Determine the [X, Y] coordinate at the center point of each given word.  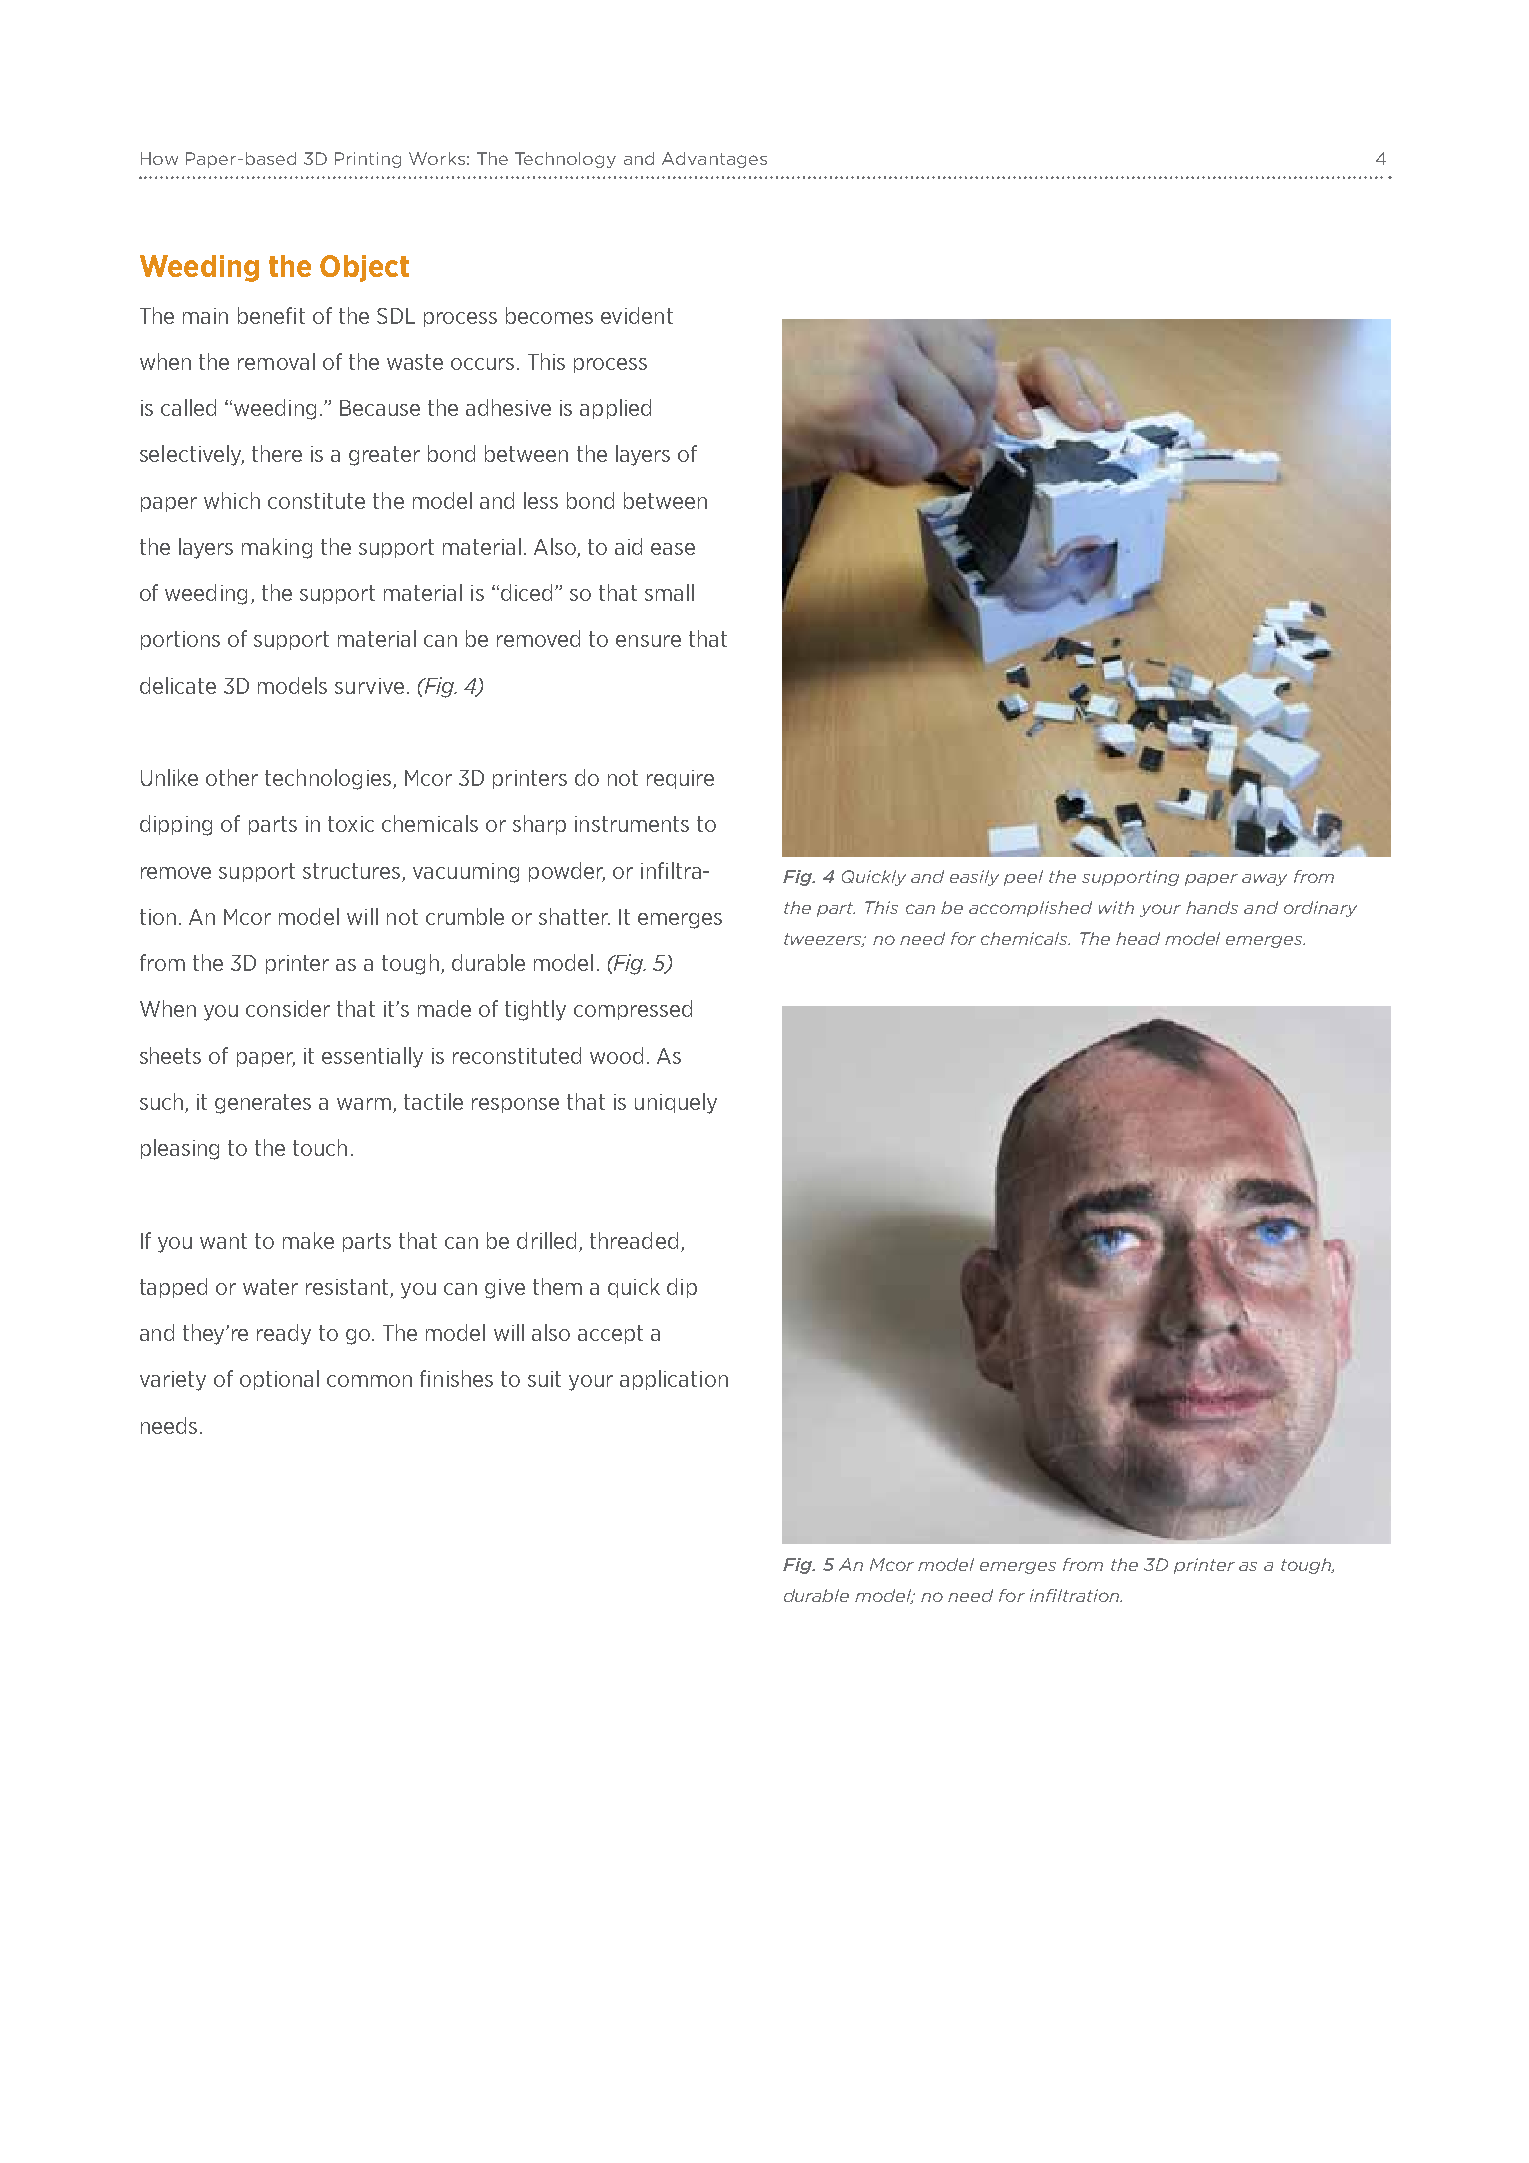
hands [1212, 907]
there [277, 453]
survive [369, 686]
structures [351, 871]
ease [673, 549]
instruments [632, 824]
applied [615, 409]
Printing [368, 160]
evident [637, 315]
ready [284, 1334]
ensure [648, 641]
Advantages [714, 160]
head [1138, 938]
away [1264, 880]
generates [263, 1104]
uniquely [676, 1103]
